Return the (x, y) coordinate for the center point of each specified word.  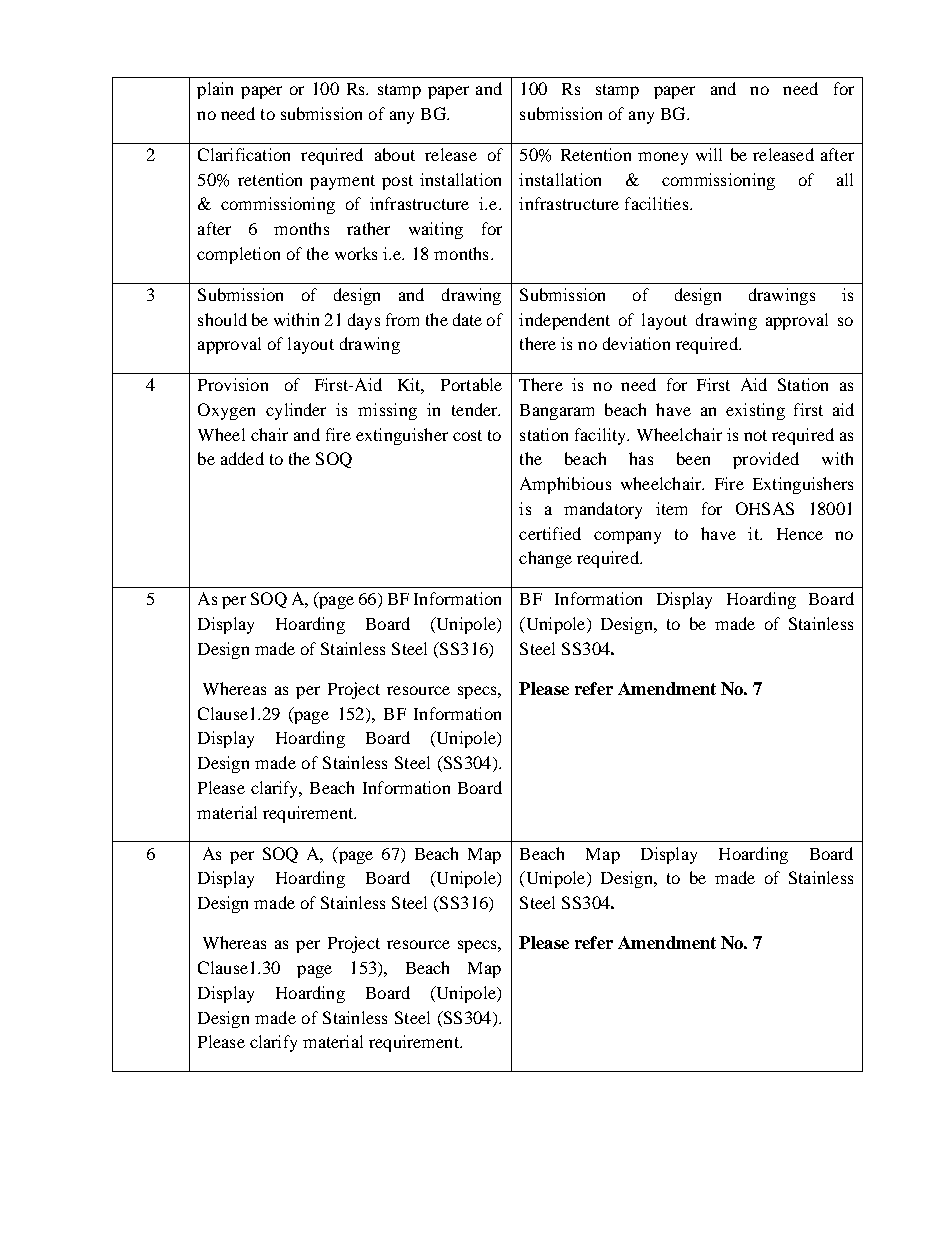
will (709, 154)
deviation (636, 343)
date (467, 319)
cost (467, 435)
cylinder (296, 411)
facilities (658, 203)
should (222, 319)
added (242, 458)
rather (368, 228)
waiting (436, 230)
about (395, 154)
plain (215, 90)
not (755, 435)
